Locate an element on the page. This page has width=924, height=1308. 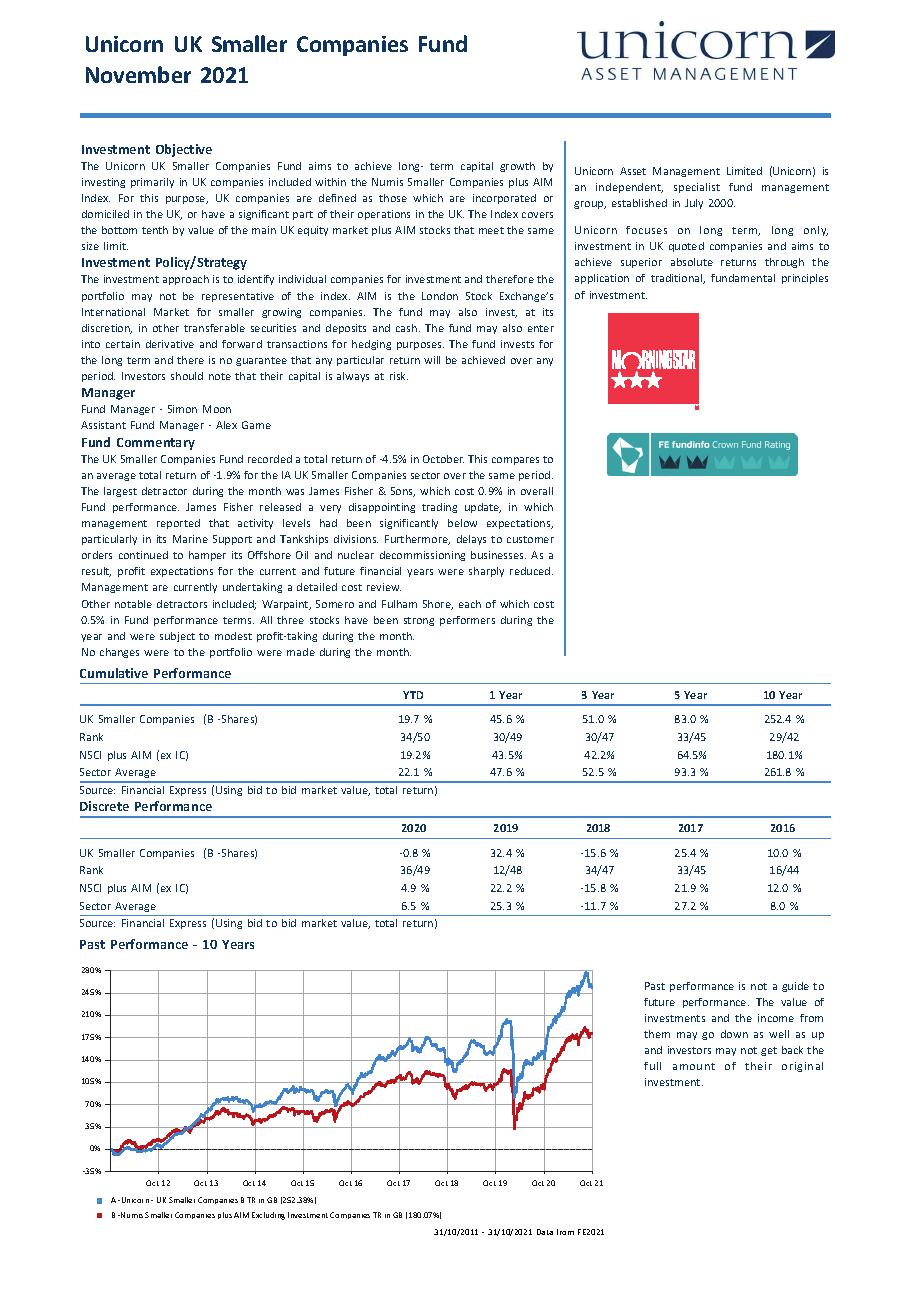
Excluding is located at coordinates (268, 1216).
